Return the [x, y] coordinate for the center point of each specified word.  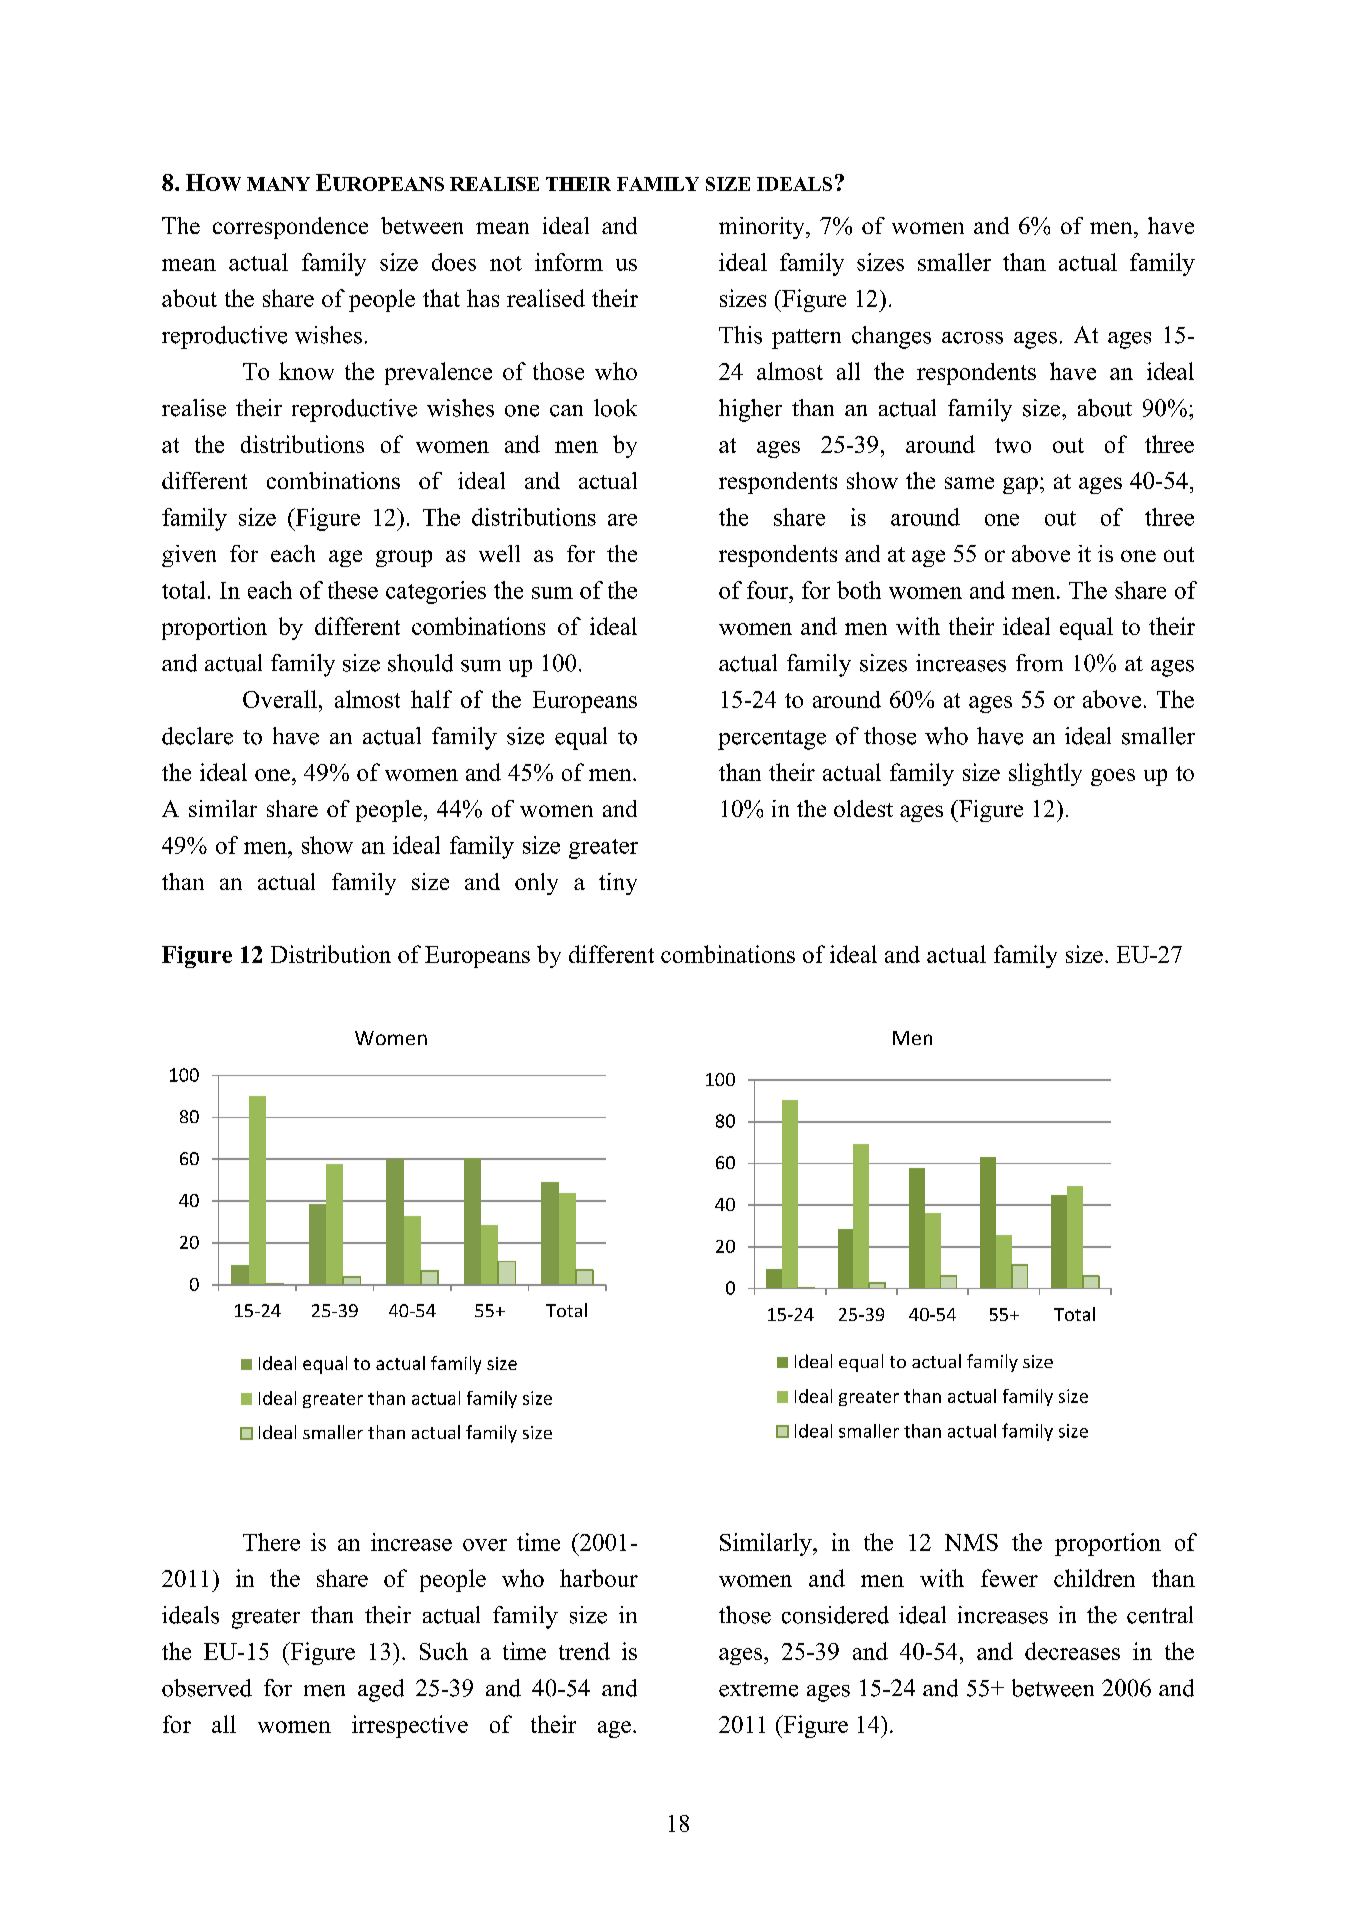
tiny [618, 884]
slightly [1045, 774]
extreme [758, 1689]
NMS [971, 1542]
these [353, 590]
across [972, 338]
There [271, 1542]
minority [763, 228]
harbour [599, 1578]
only [536, 884]
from [1039, 663]
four [769, 590]
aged [381, 1690]
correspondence [290, 228]
